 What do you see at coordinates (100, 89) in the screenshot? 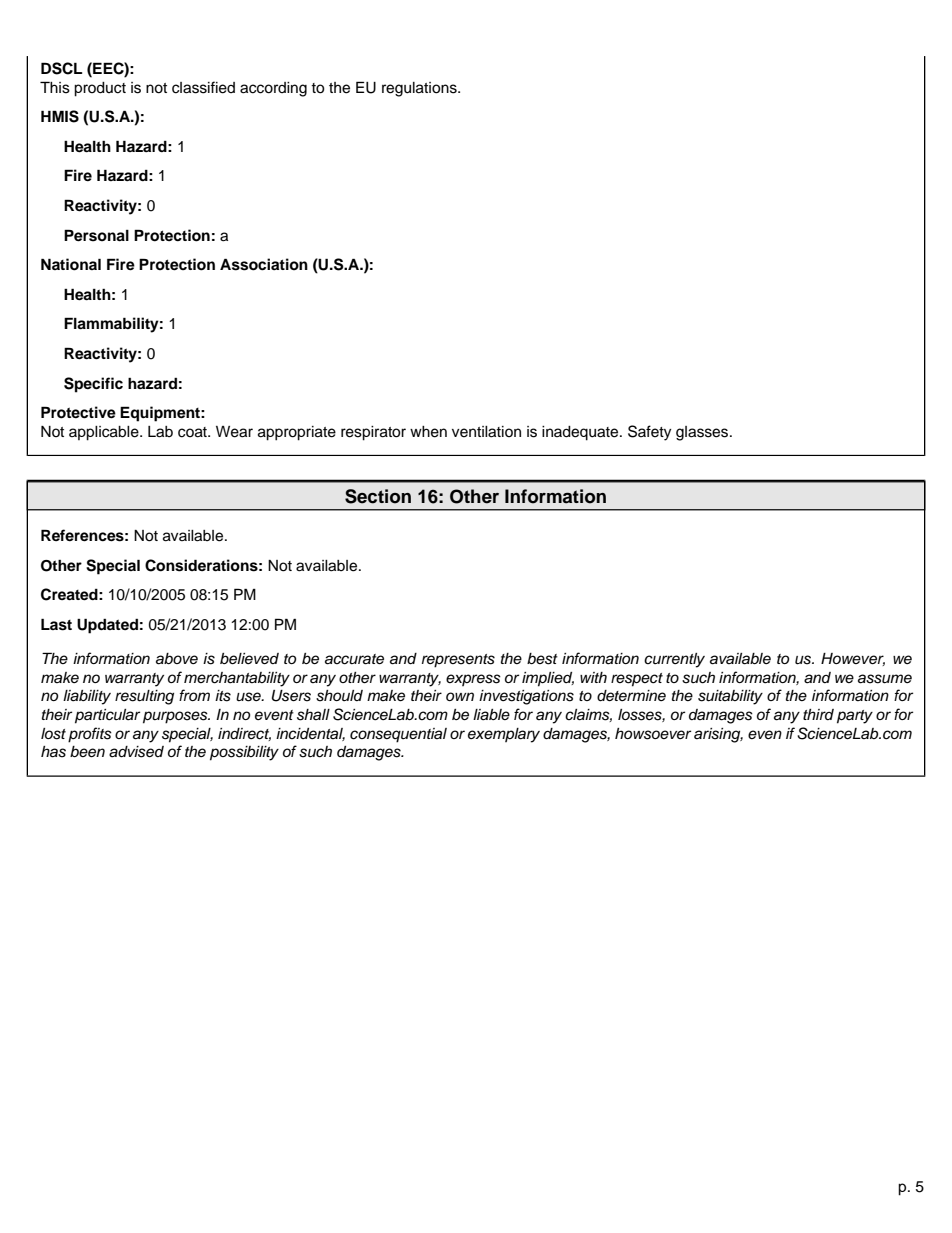
I see `product` at bounding box center [100, 89].
